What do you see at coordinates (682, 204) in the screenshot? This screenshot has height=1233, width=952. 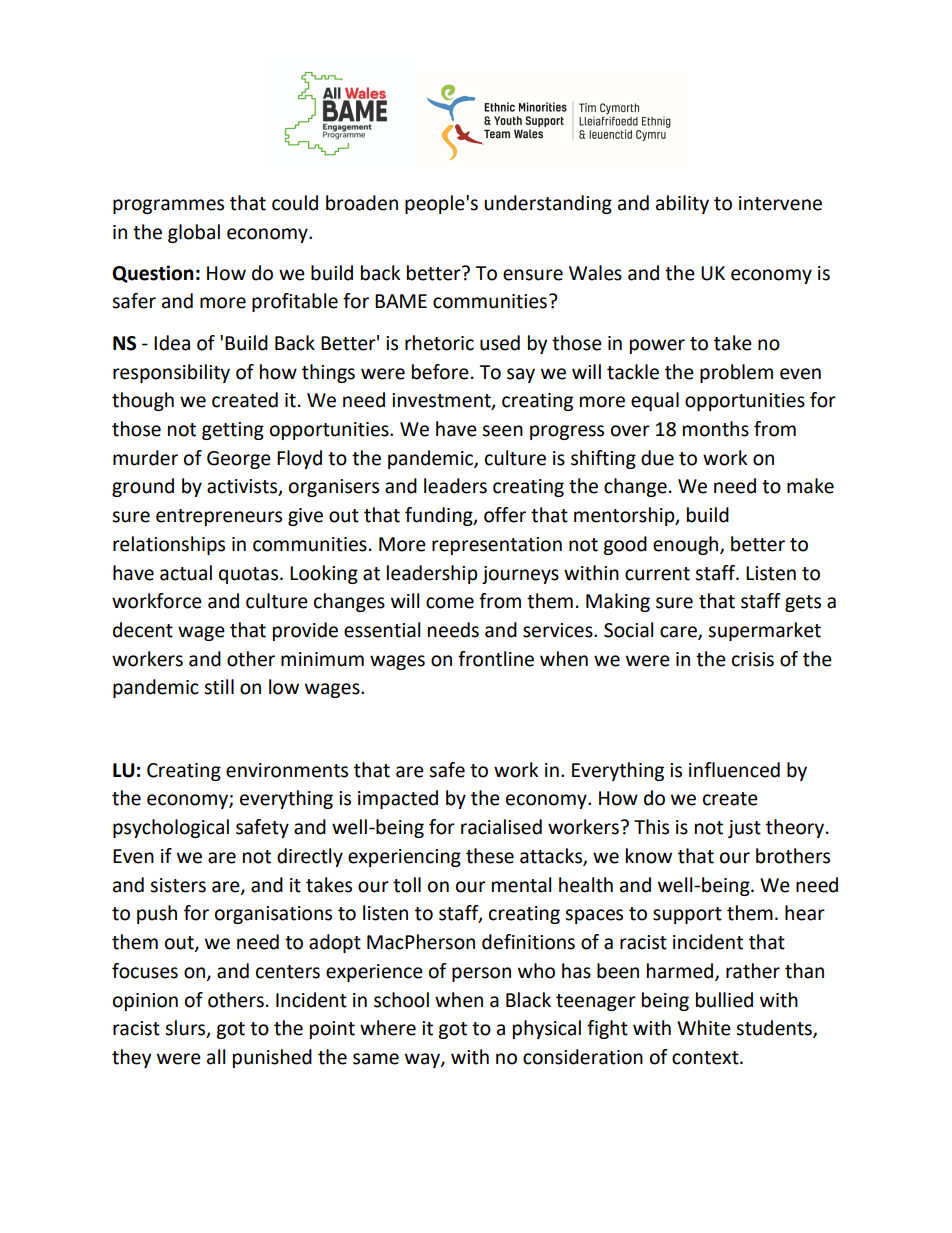 I see `ability` at bounding box center [682, 204].
